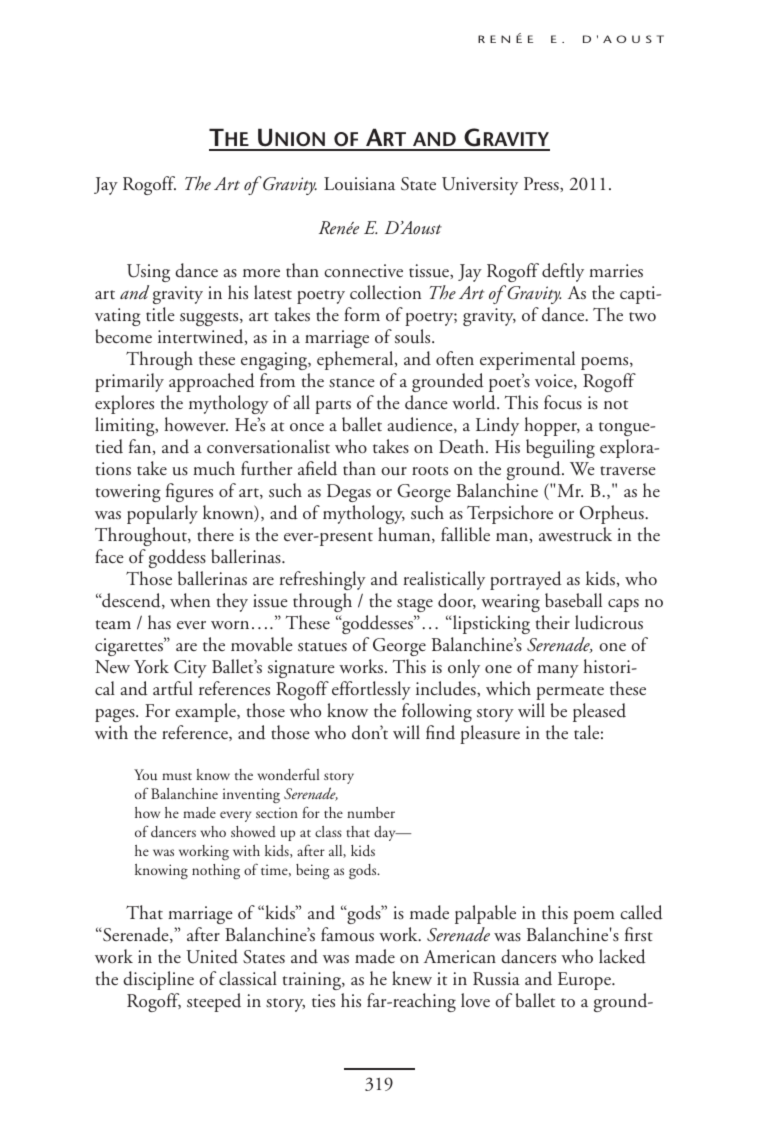 The height and width of the screenshot is (1139, 759). What do you see at coordinates (371, 812) in the screenshot?
I see `number` at bounding box center [371, 812].
